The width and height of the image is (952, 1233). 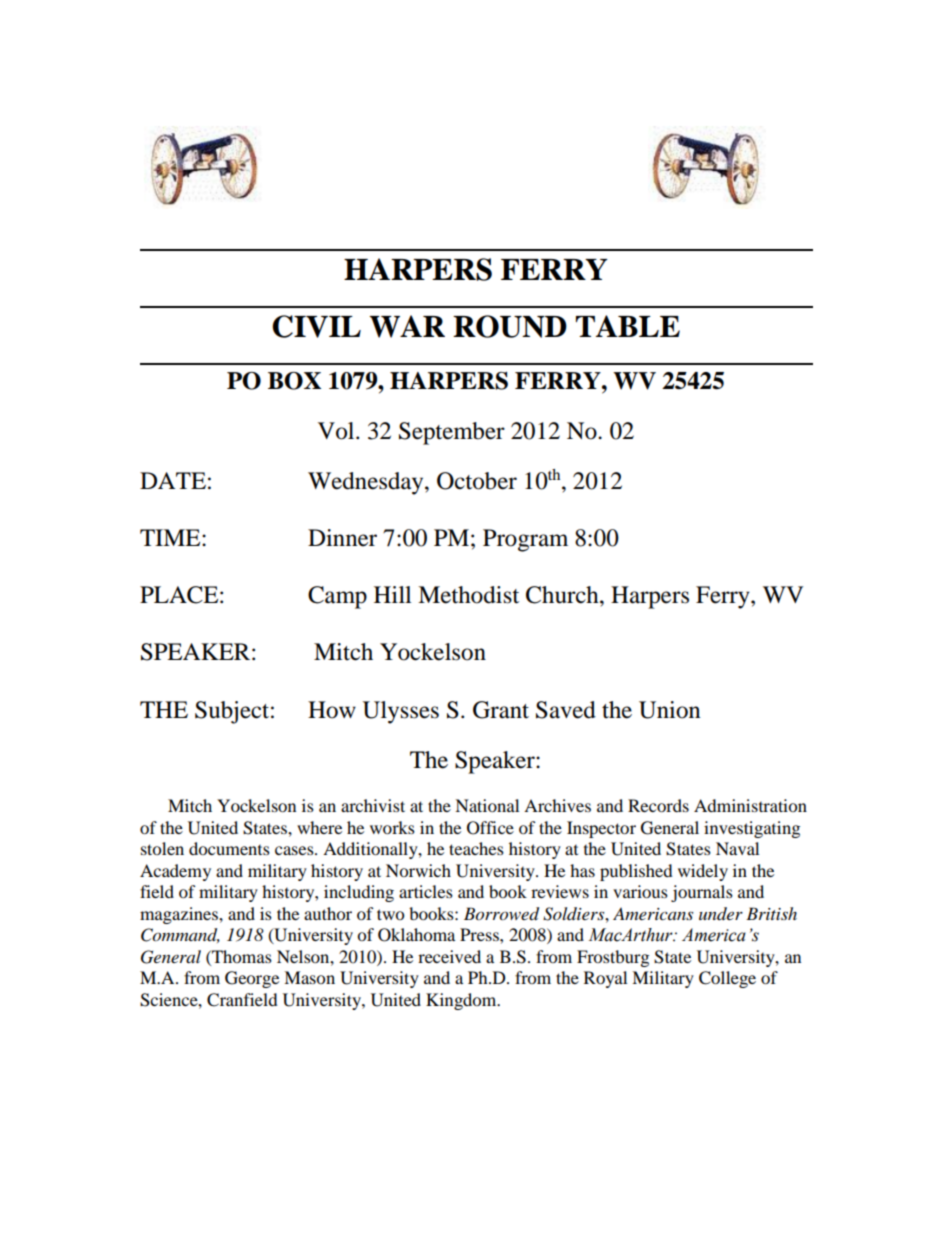 I want to click on ROUND, so click(x=510, y=326).
